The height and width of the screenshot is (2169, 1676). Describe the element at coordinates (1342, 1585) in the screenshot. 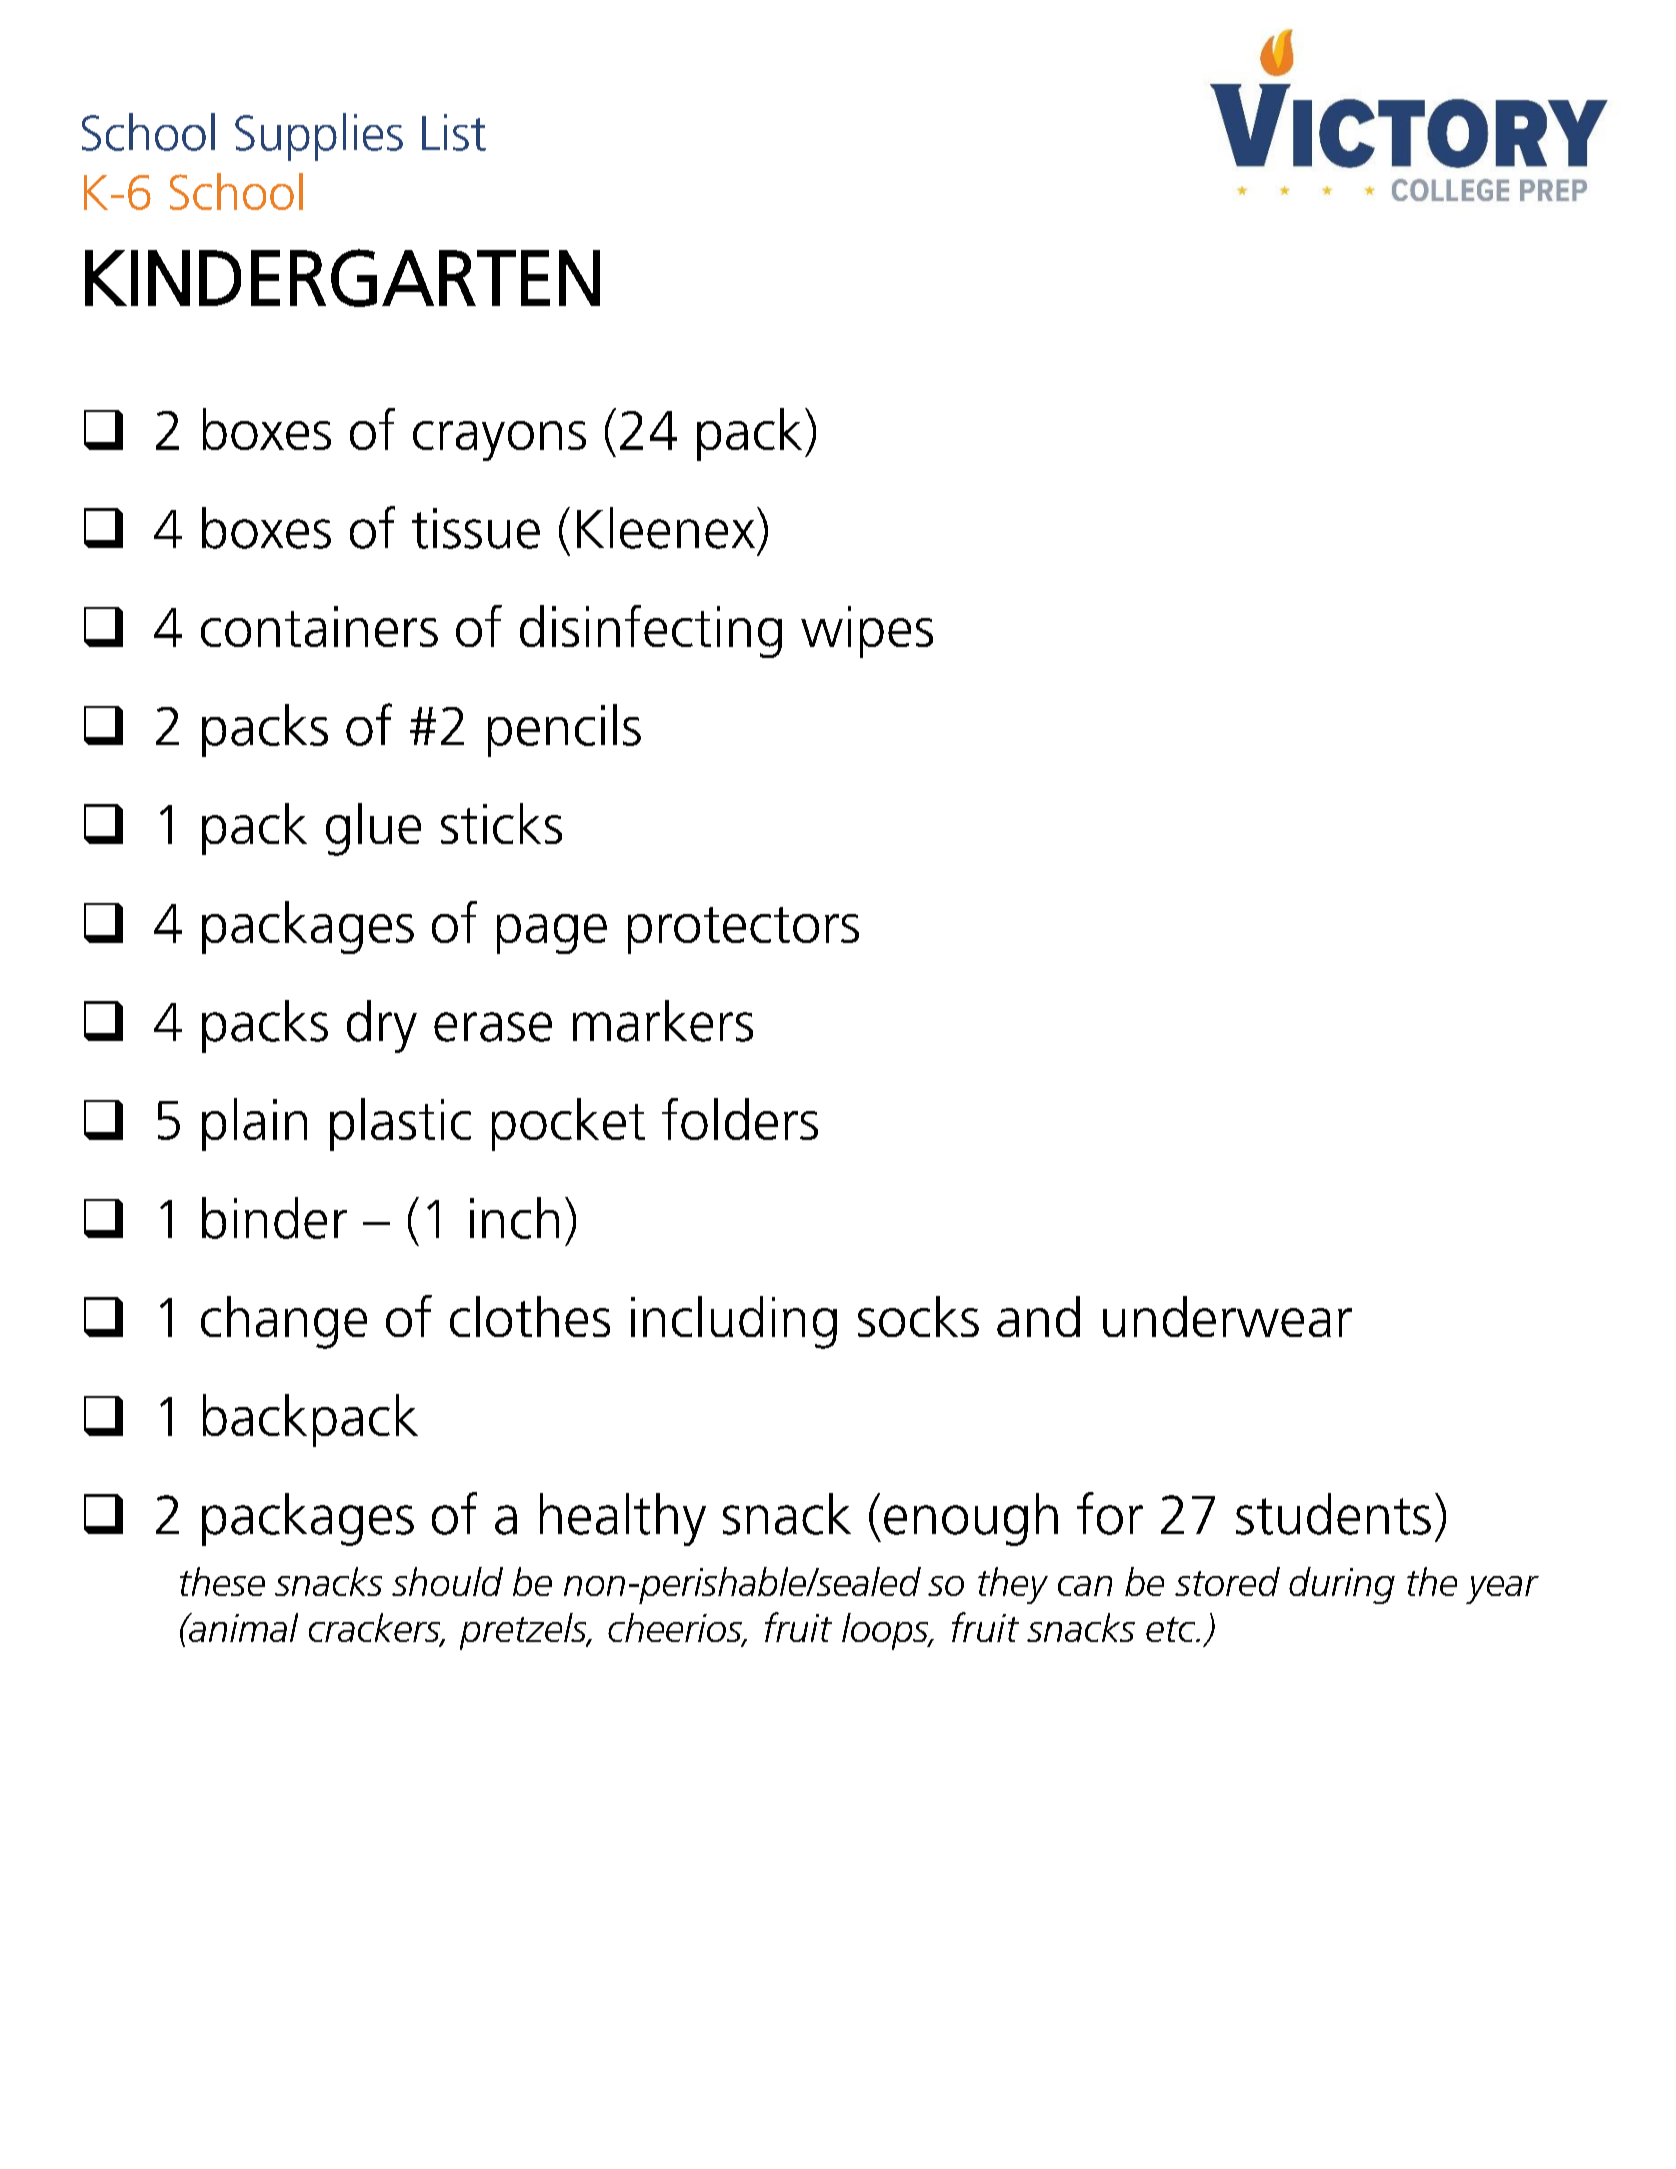

I see `during` at that location.
